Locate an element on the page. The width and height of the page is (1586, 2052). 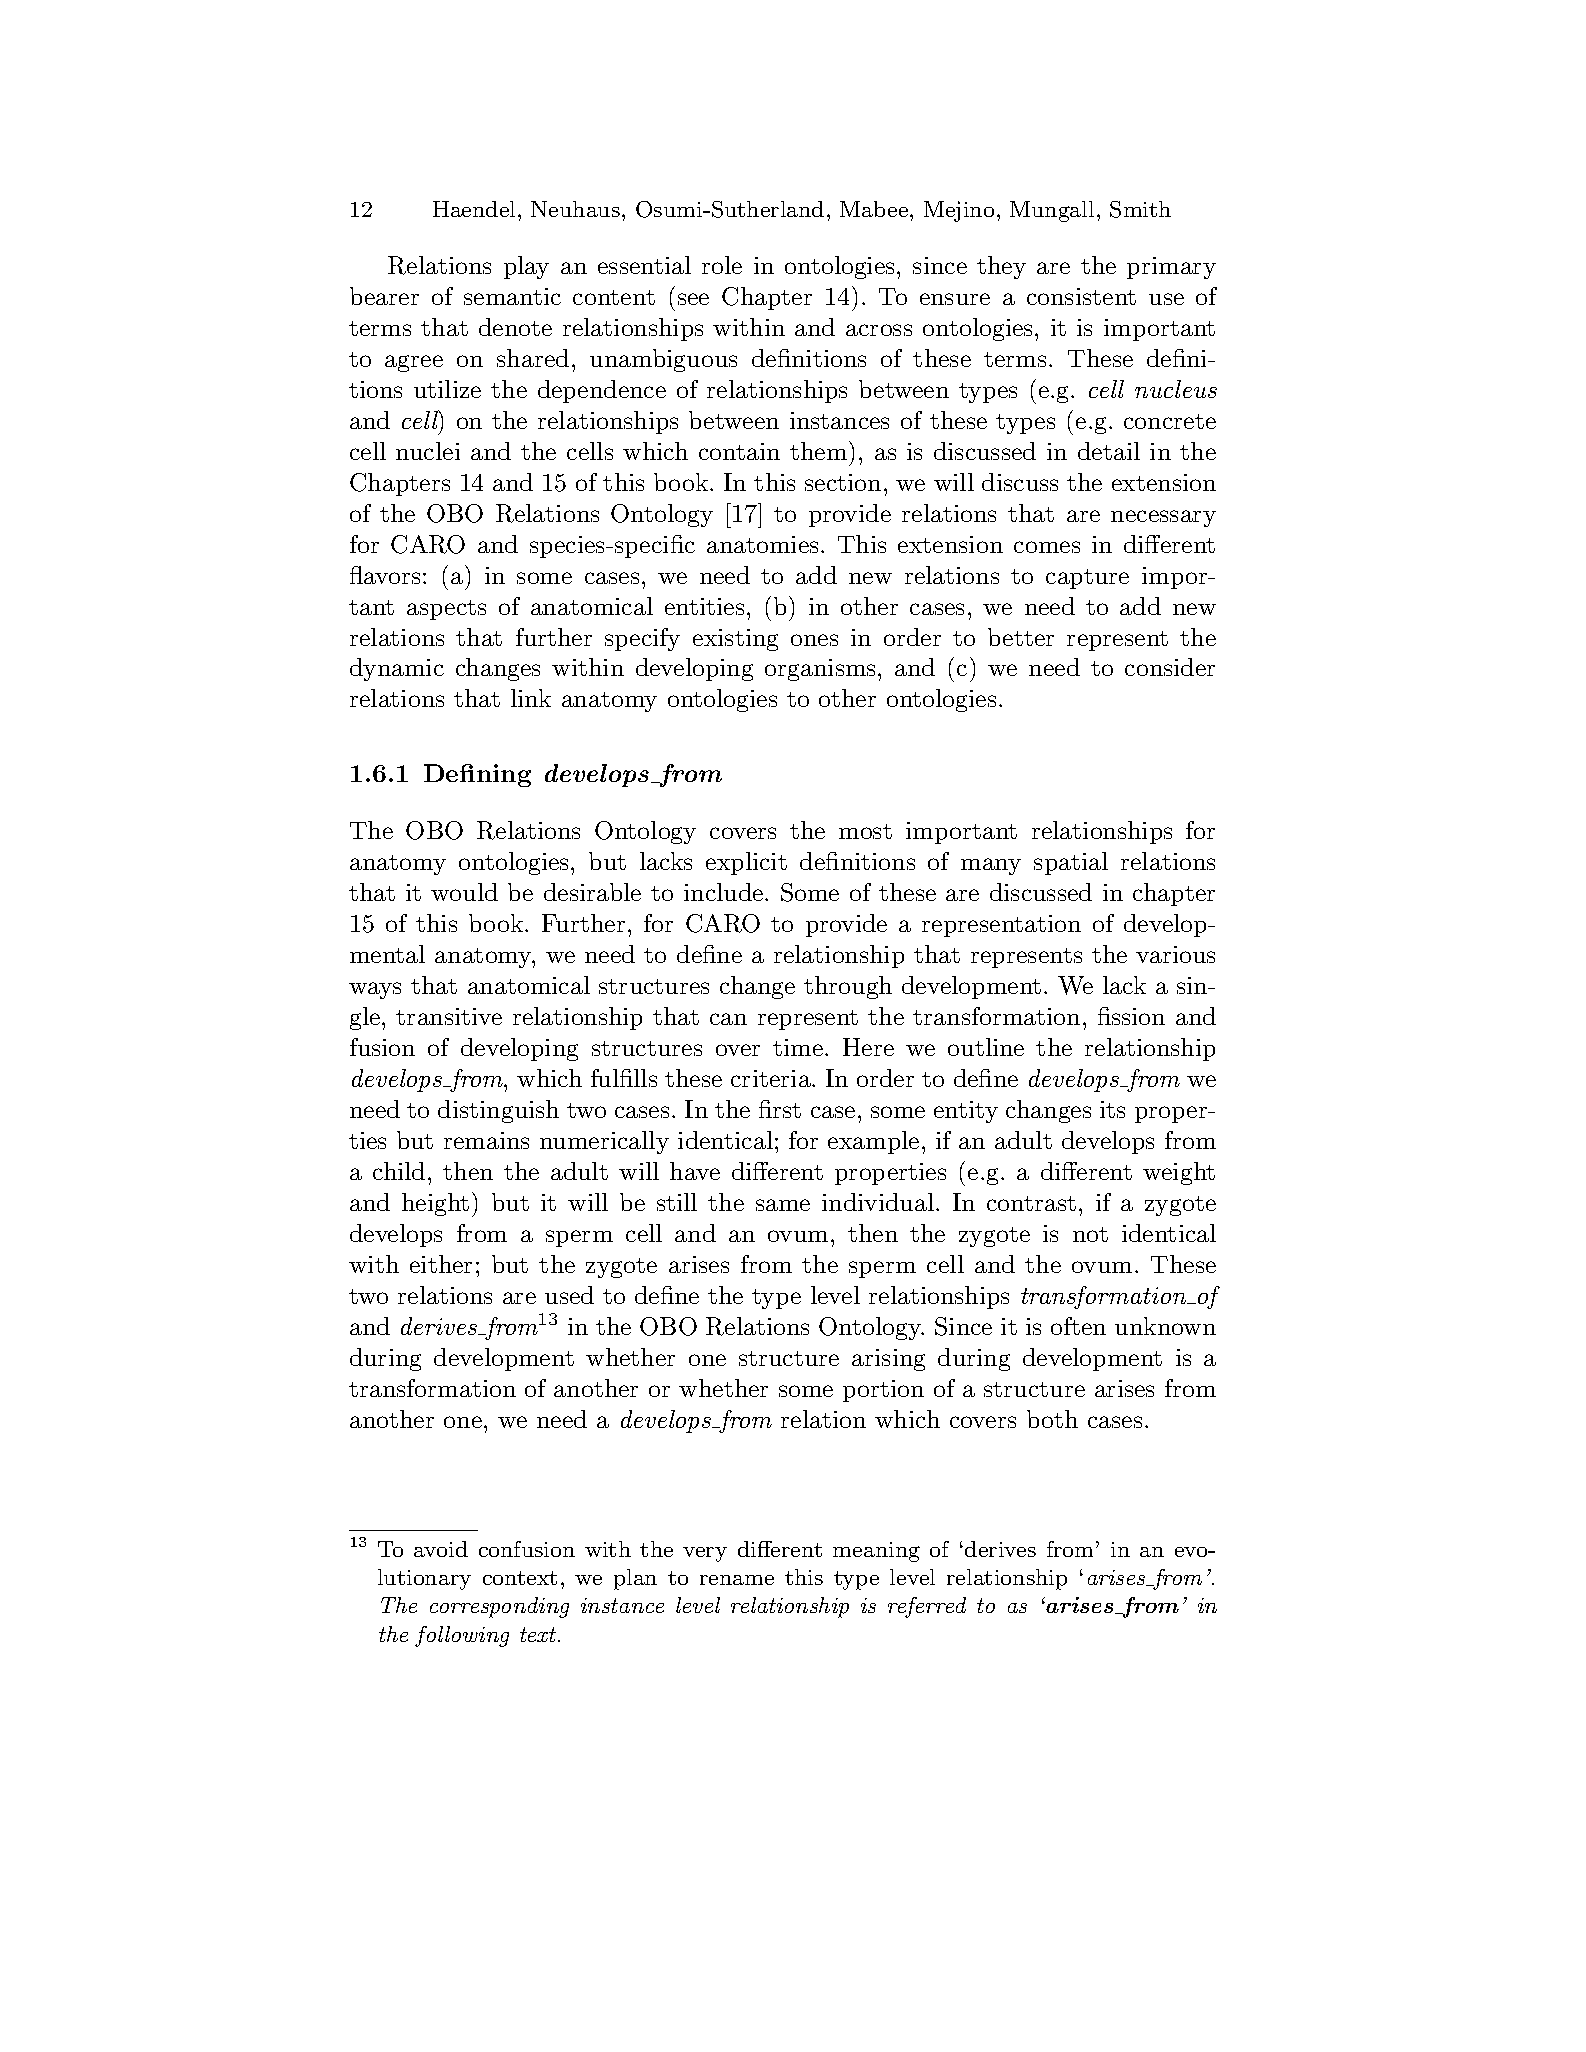
spatial is located at coordinates (1071, 863).
